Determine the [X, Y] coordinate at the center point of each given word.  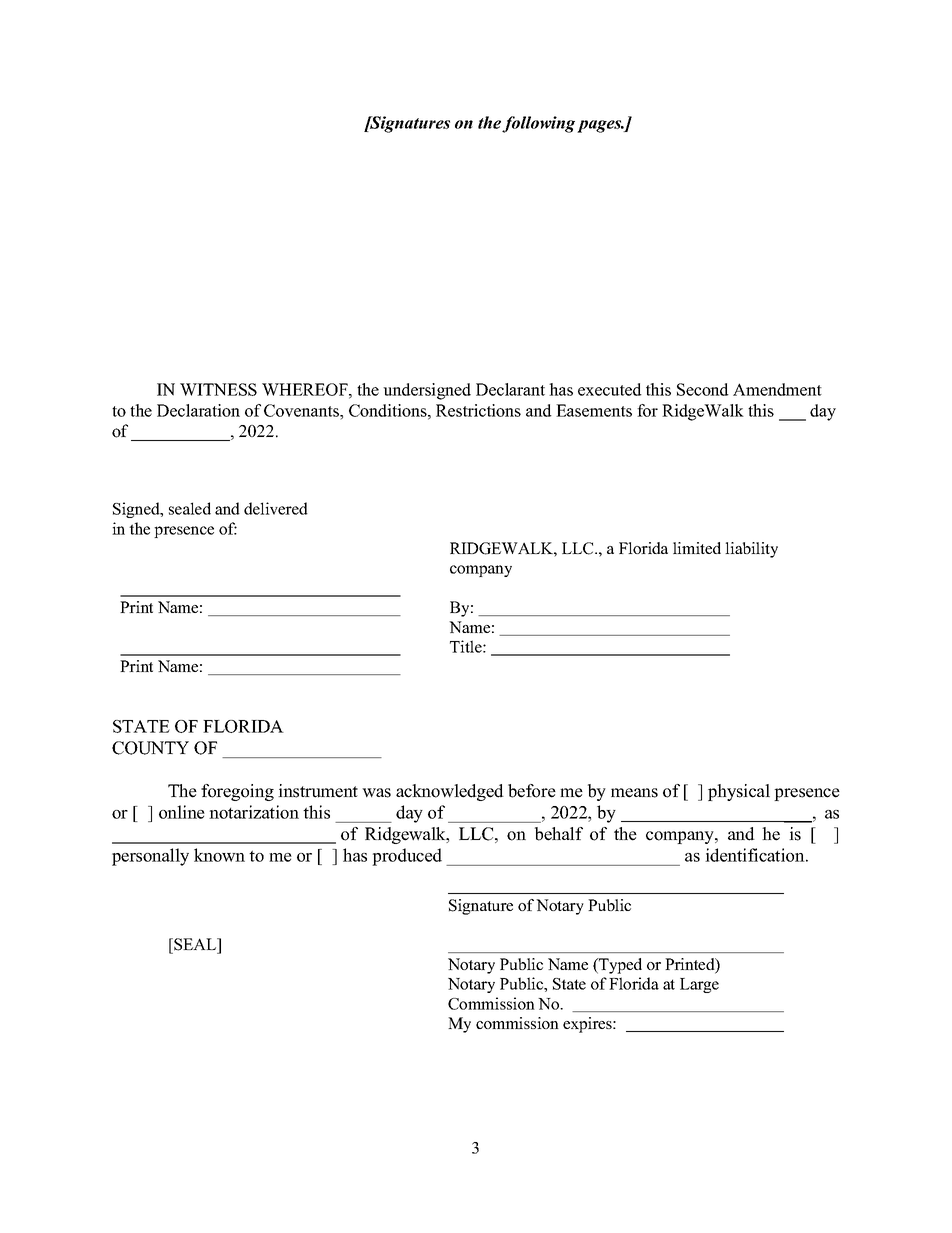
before [532, 791]
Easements [594, 410]
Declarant [510, 389]
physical [739, 792]
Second [703, 389]
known [219, 855]
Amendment [777, 389]
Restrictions [478, 410]
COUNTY [150, 748]
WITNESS [218, 389]
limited [697, 548]
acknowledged [450, 792]
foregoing [237, 792]
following [538, 124]
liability [751, 550]
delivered [276, 508]
